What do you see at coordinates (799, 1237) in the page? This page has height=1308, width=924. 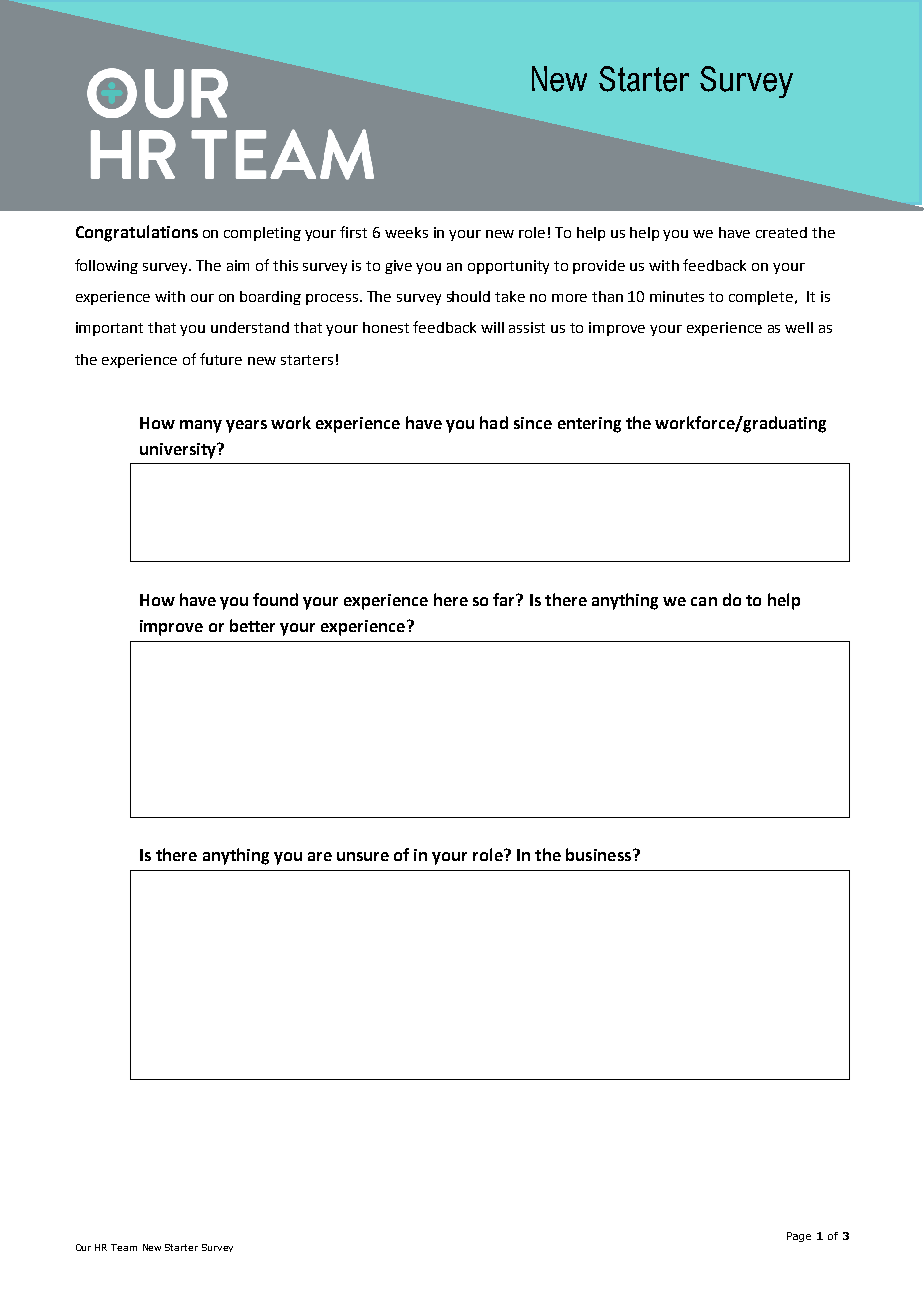 I see `Page` at bounding box center [799, 1237].
